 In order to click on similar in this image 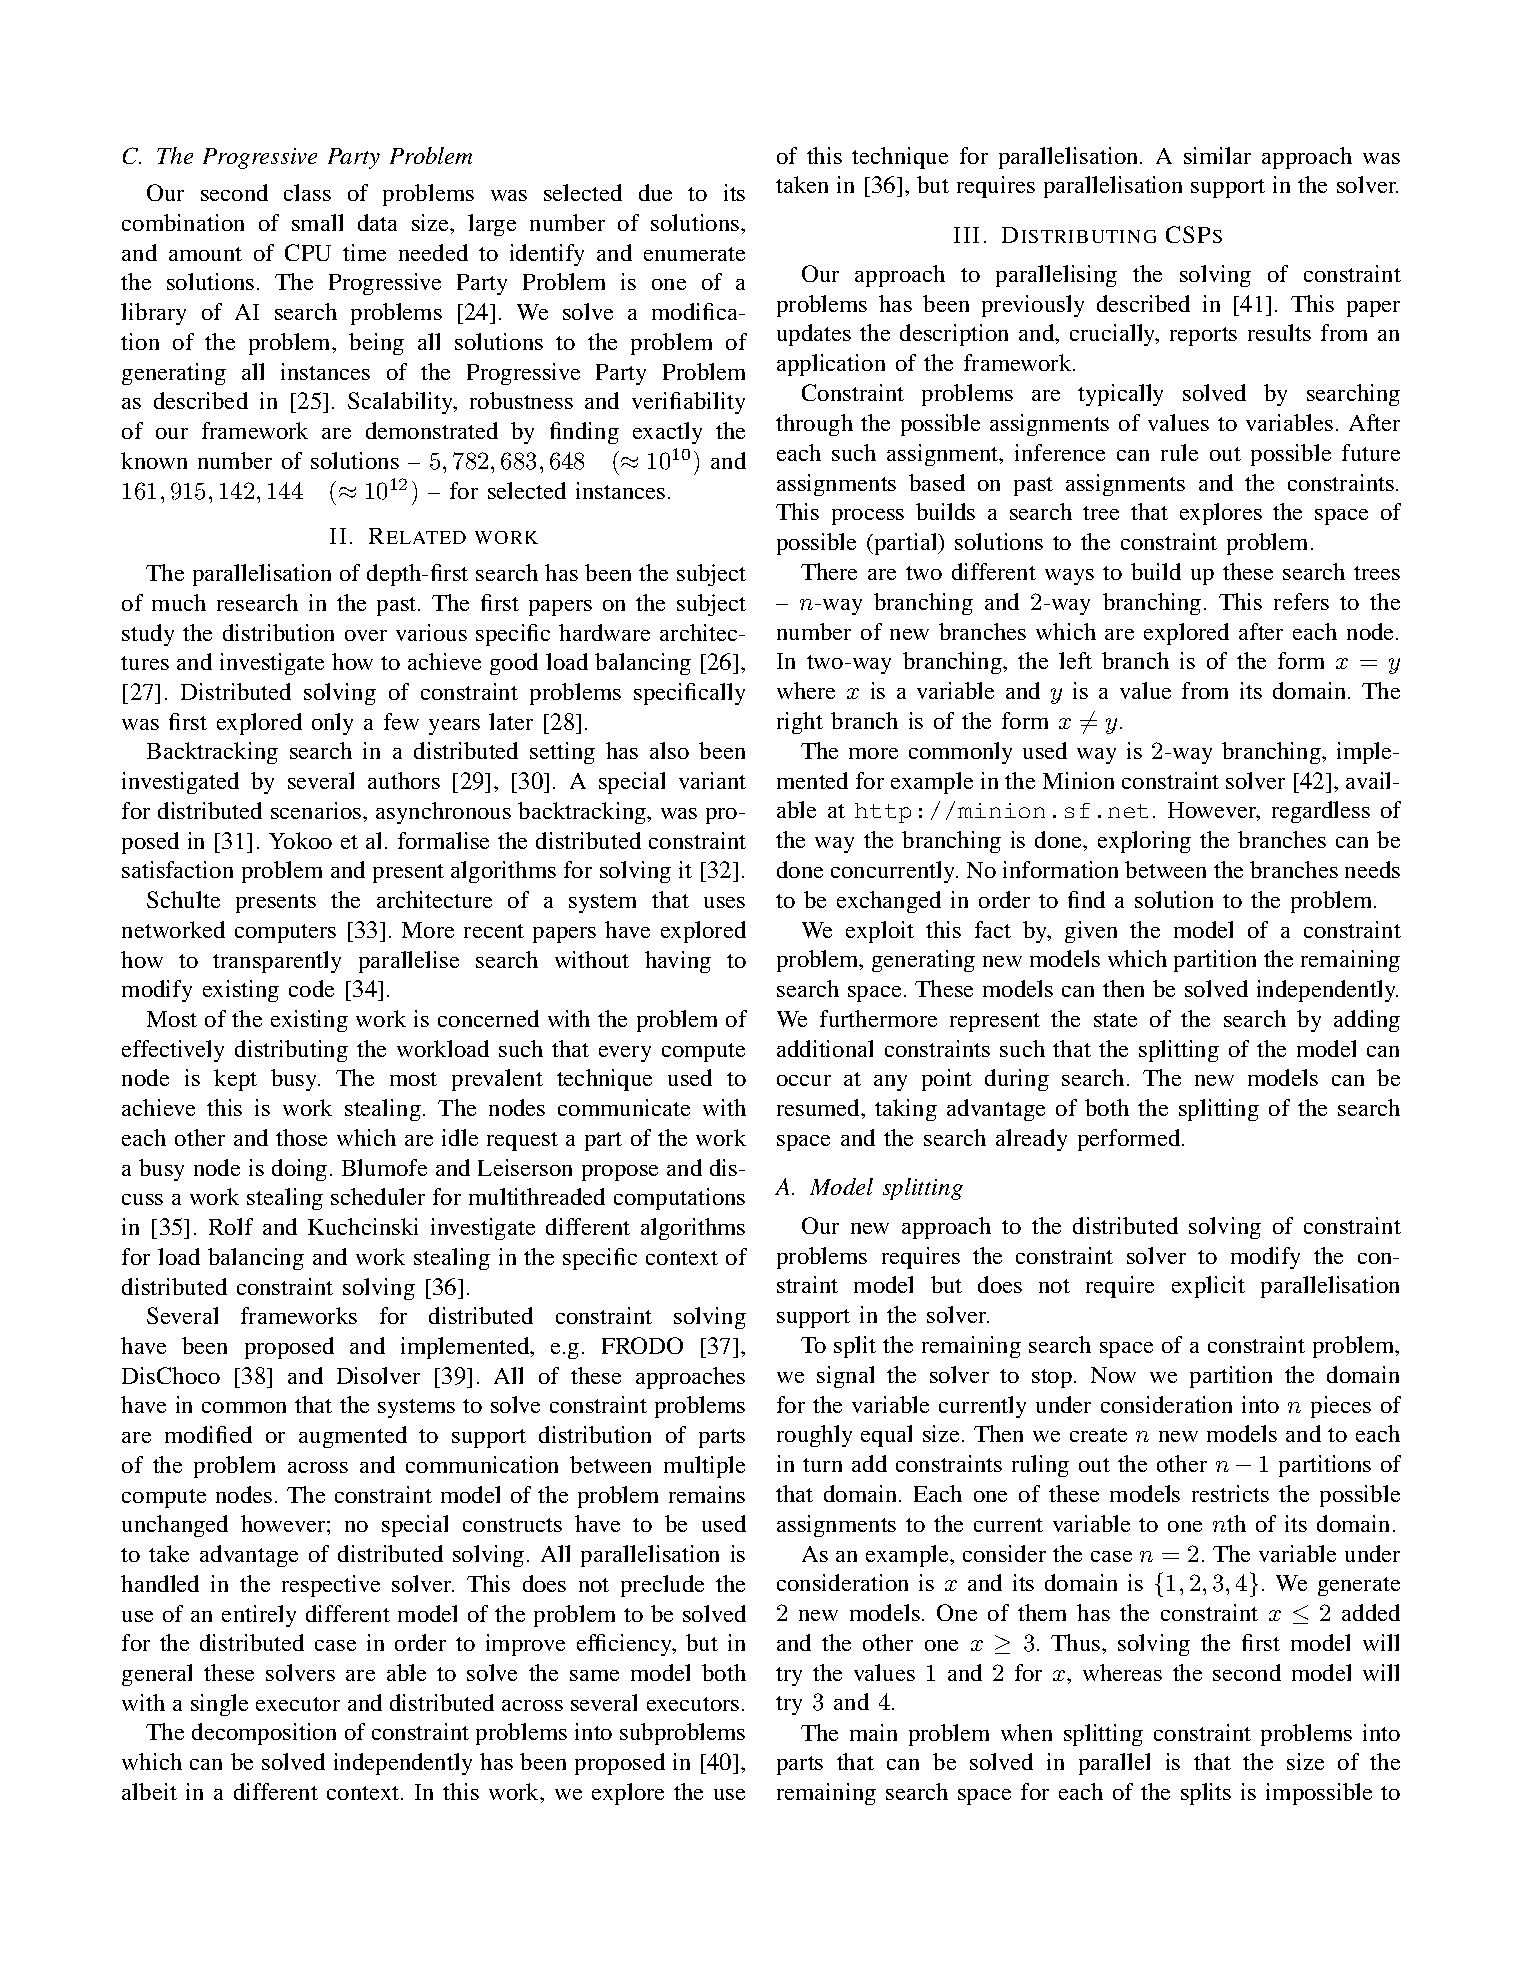, I will do `click(1217, 155)`.
